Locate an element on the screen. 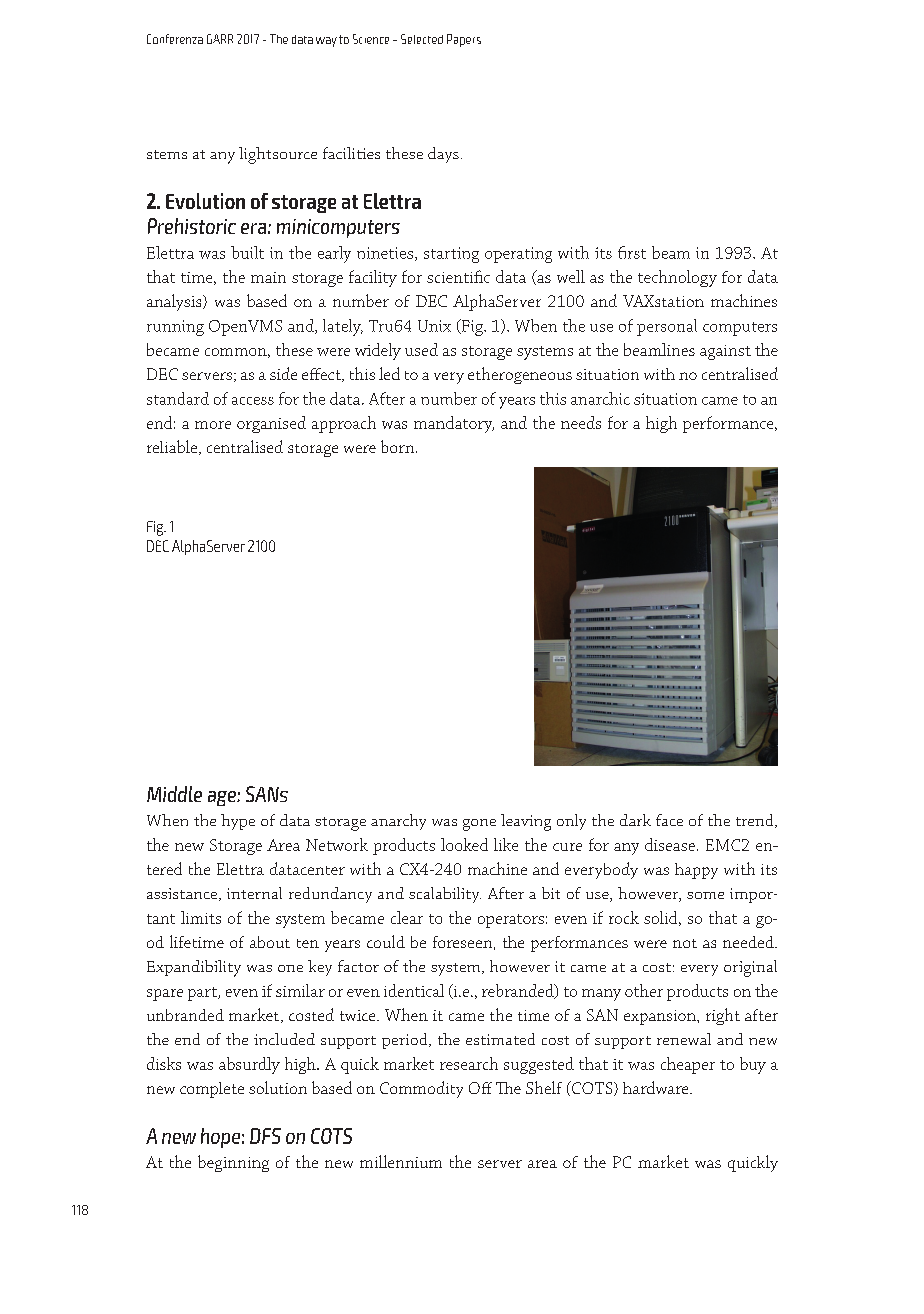 The height and width of the screenshot is (1314, 924). main is located at coordinates (268, 277).
